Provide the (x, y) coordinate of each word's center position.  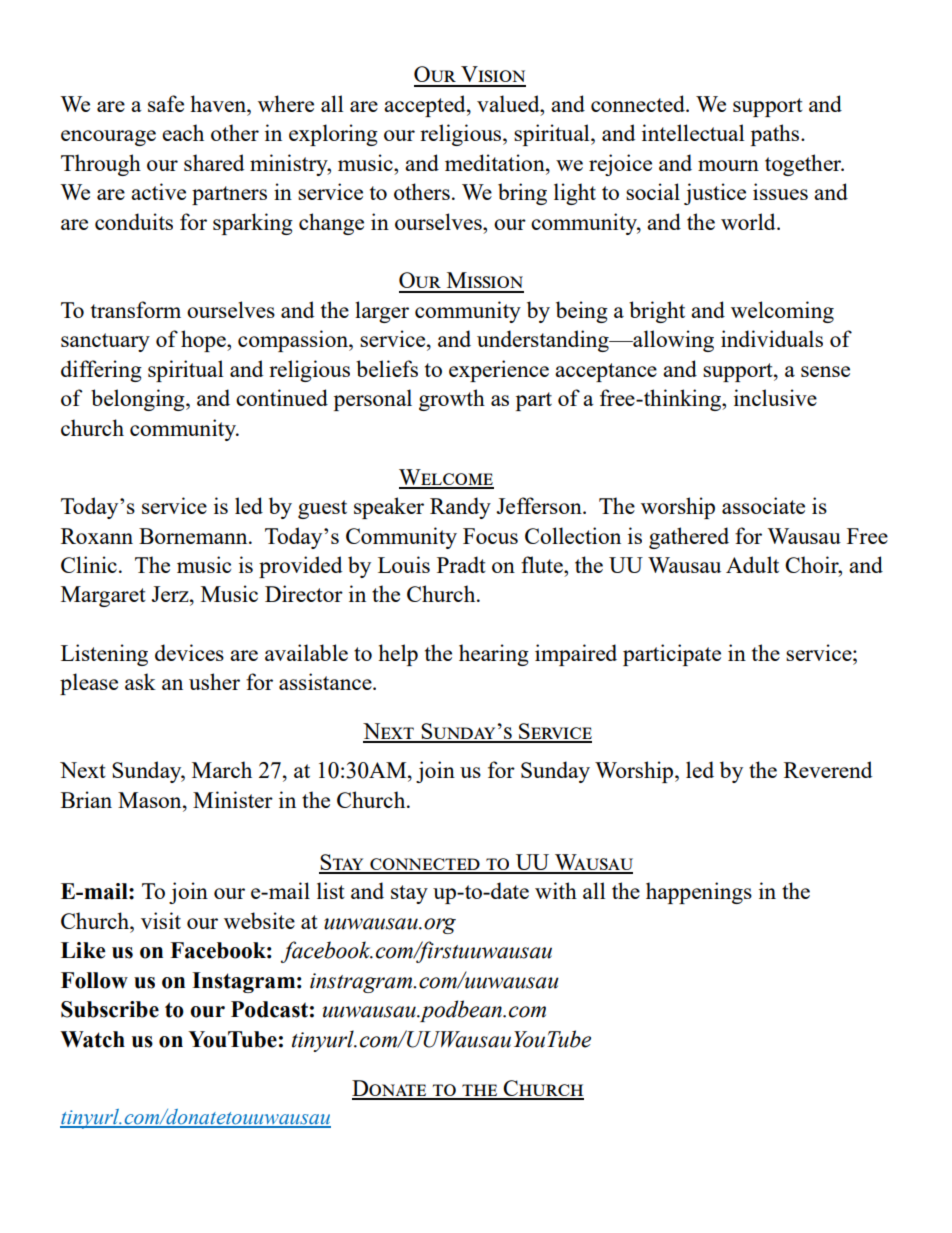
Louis (404, 564)
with (556, 890)
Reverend (828, 769)
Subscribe (110, 1009)
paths (776, 135)
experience (499, 371)
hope (204, 341)
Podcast (269, 1009)
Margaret (103, 596)
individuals (772, 338)
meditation (496, 162)
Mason (151, 800)
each (183, 132)
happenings (699, 893)
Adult (752, 564)
